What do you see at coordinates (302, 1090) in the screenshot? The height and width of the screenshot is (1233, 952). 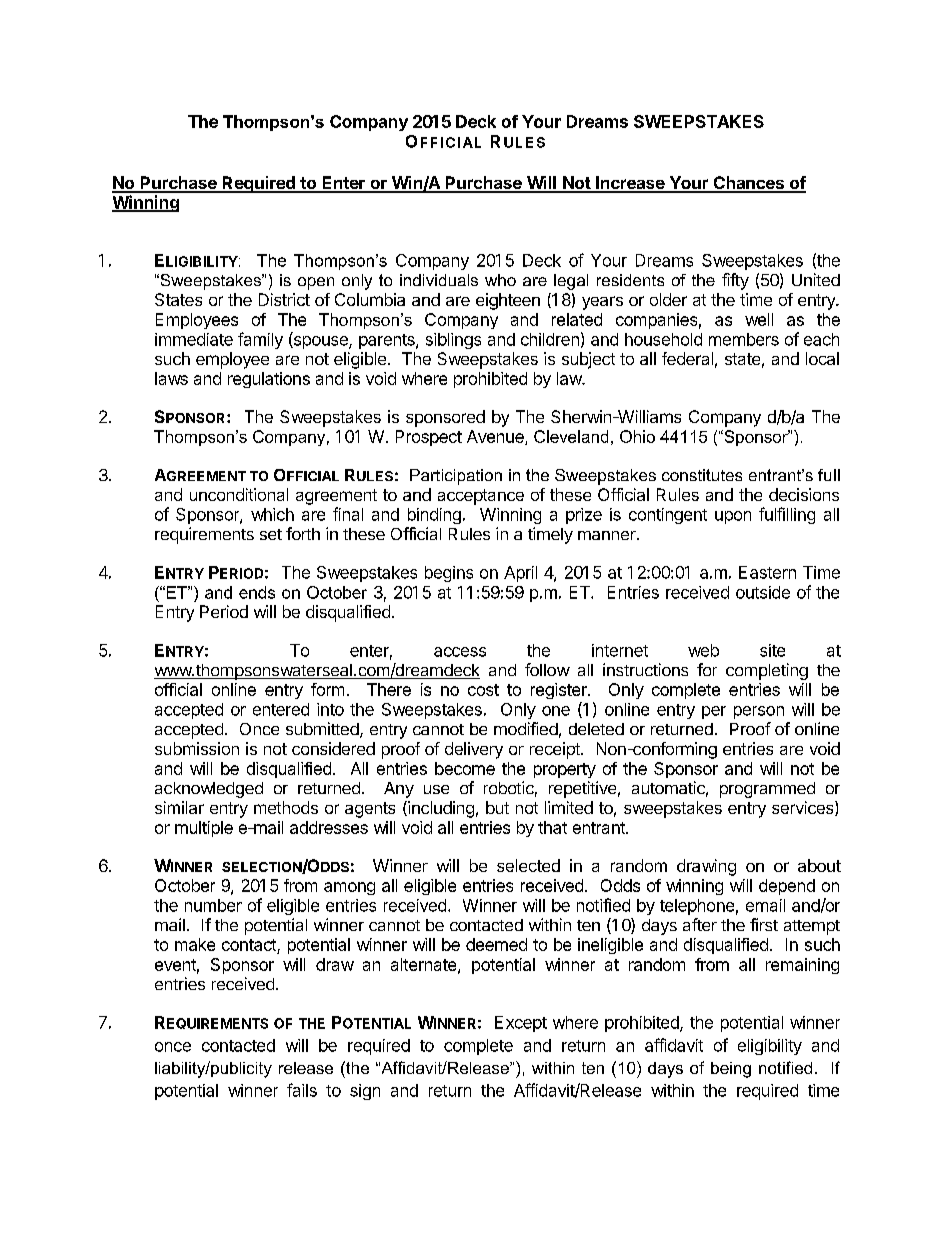 I see `fails` at bounding box center [302, 1090].
